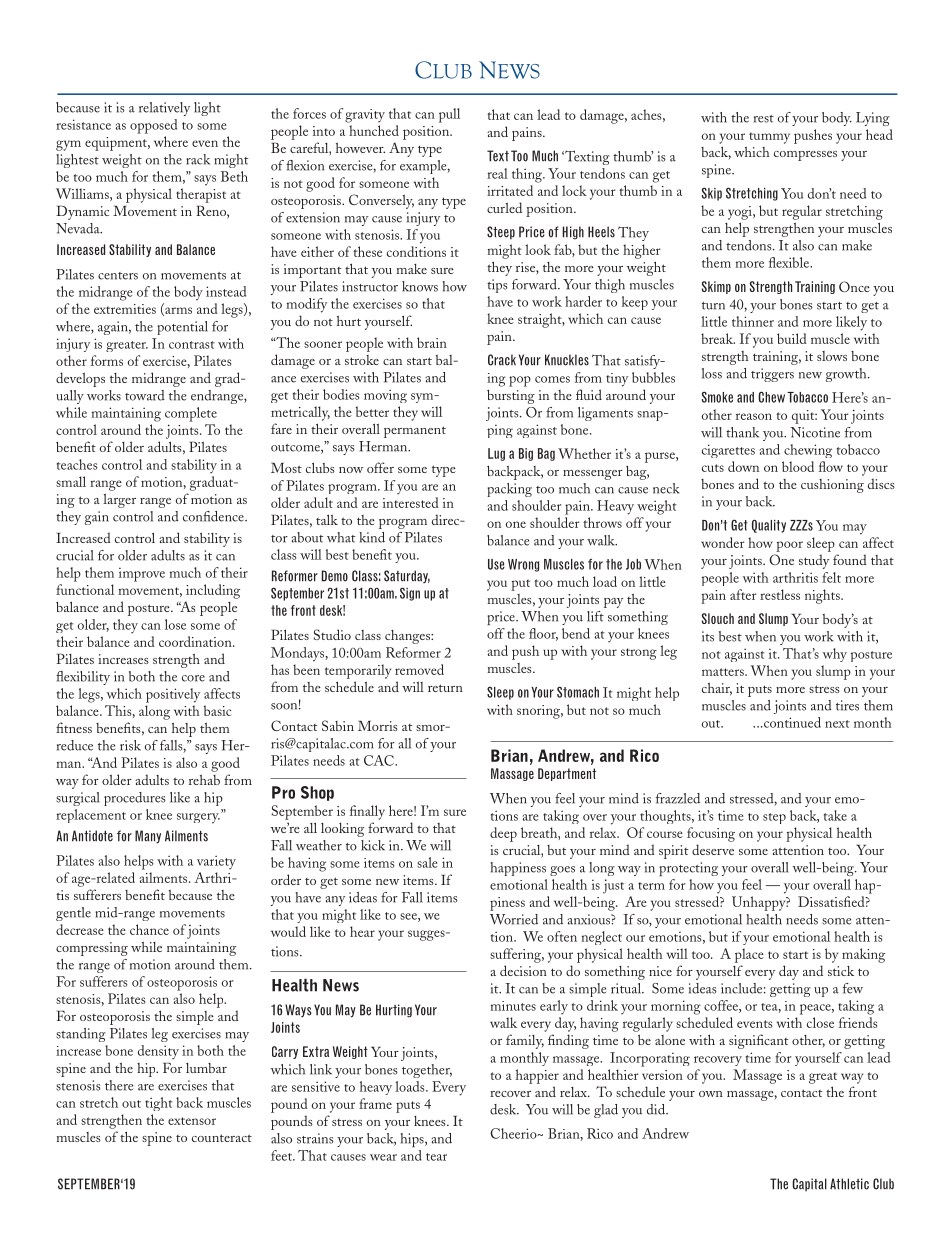  Describe the element at coordinates (192, 1121) in the page. I see `extensor` at that location.
